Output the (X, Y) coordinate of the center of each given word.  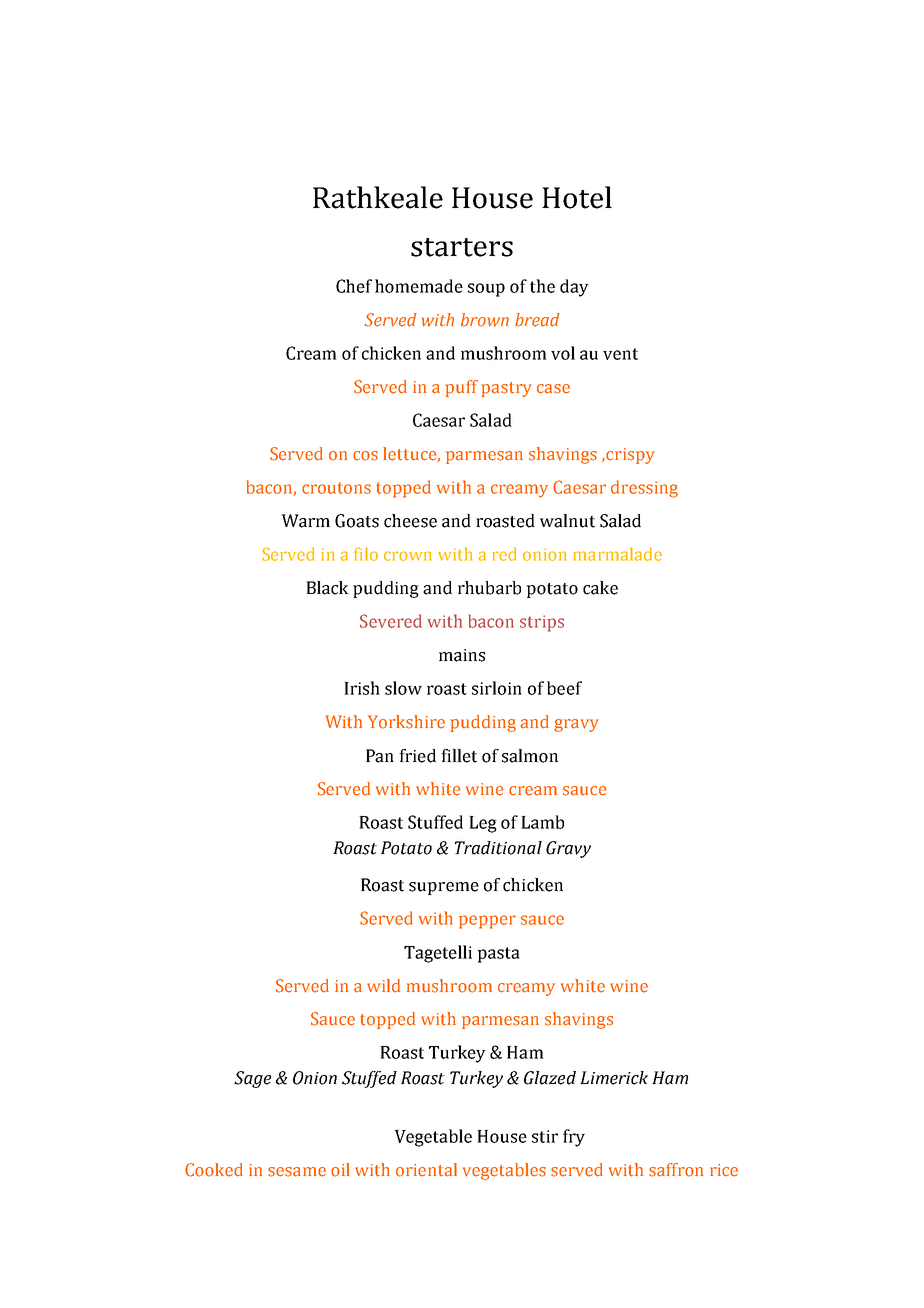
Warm (305, 521)
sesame (297, 1172)
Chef (354, 286)
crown (408, 556)
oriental (426, 1170)
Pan (380, 756)
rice (724, 1170)
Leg (483, 824)
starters (462, 247)
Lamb (542, 822)
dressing (644, 489)
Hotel (577, 197)
